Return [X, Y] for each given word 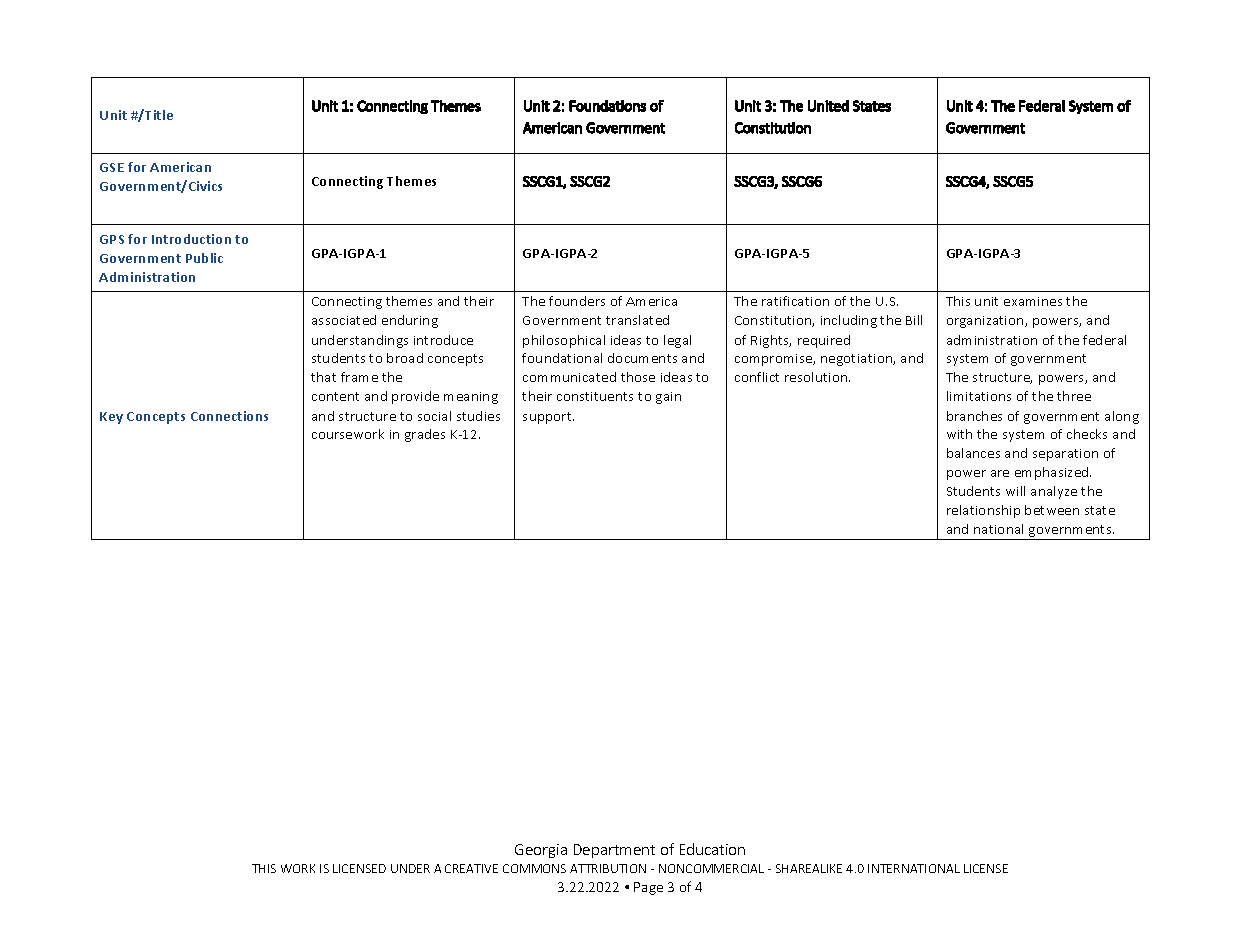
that [323, 377]
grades [425, 435]
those [638, 377]
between [1052, 510]
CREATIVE [471, 868]
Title [158, 114]
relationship [983, 511]
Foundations [607, 106]
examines [1033, 301]
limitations [979, 396]
